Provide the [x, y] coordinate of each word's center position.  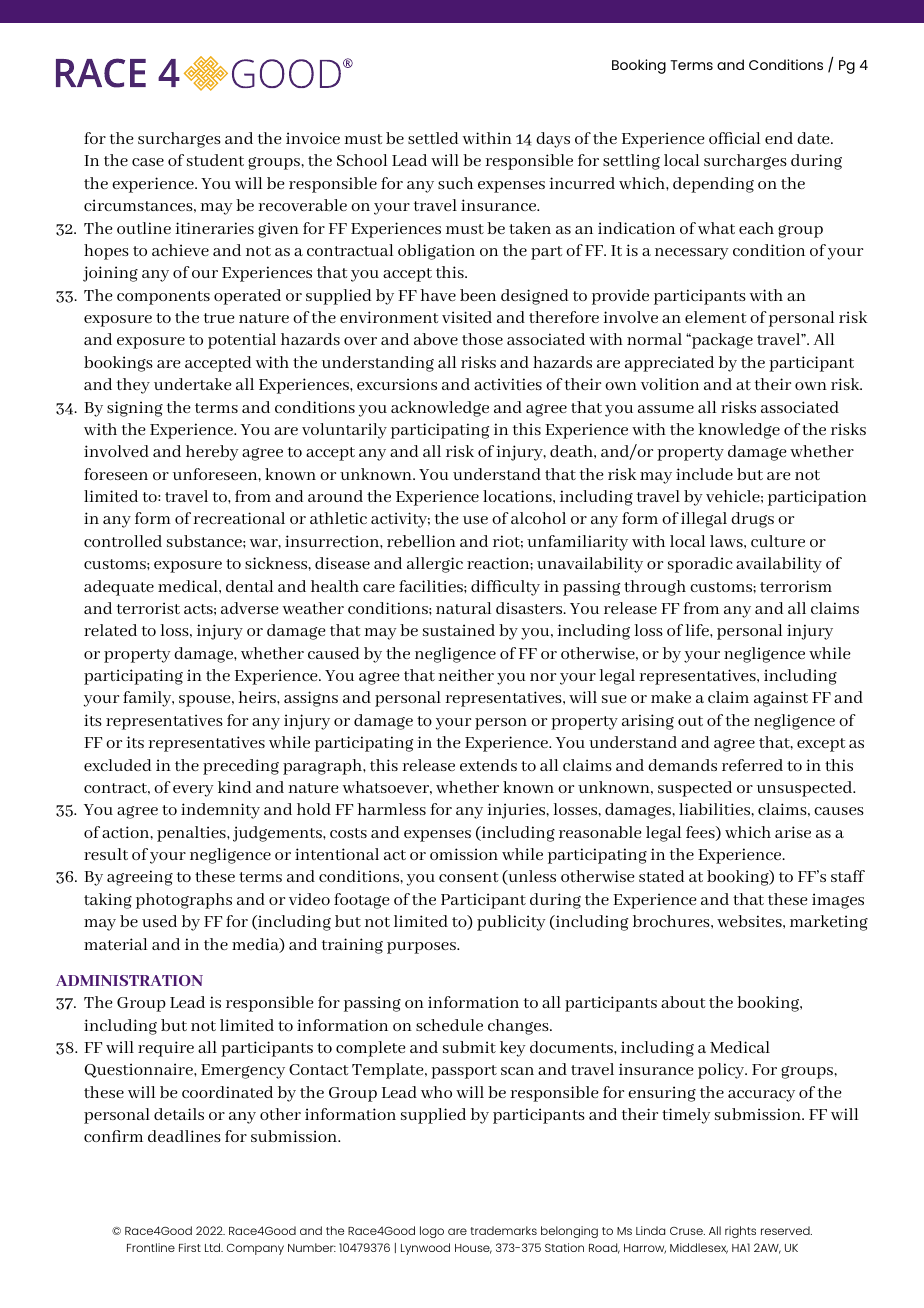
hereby [212, 453]
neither [466, 675]
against [781, 699]
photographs [184, 901]
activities [508, 384]
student [215, 160]
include [704, 474]
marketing [829, 923]
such [455, 183]
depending [713, 185]
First [190, 1247]
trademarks [504, 1230]
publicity [511, 923]
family [148, 699]
